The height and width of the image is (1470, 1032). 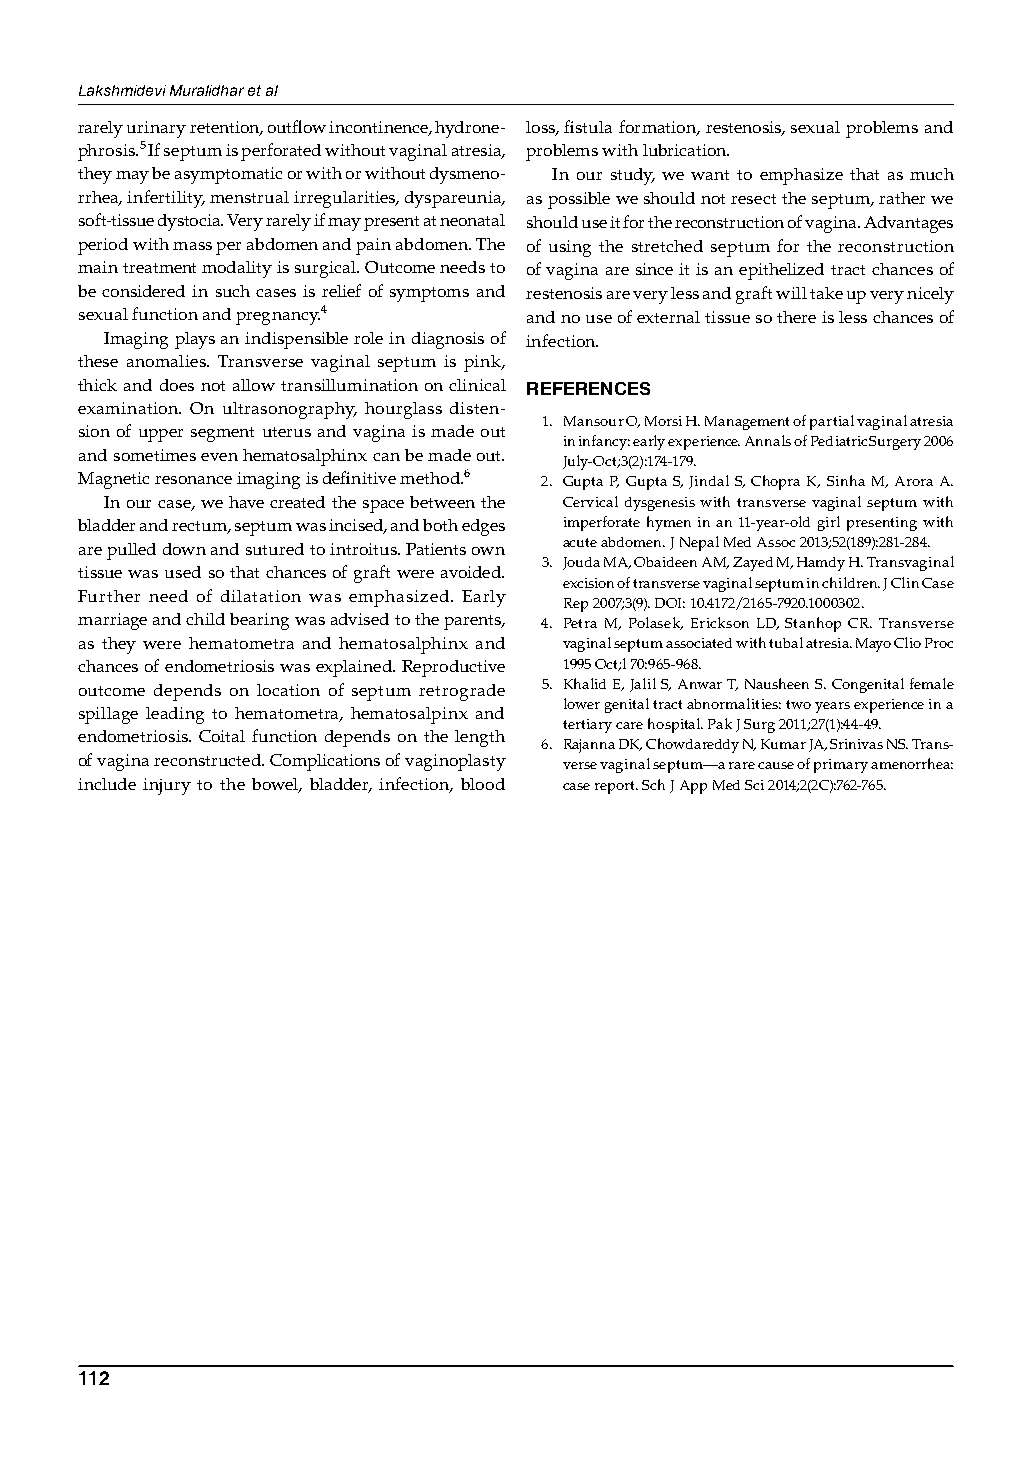 I want to click on Pediatric, so click(x=839, y=441).
